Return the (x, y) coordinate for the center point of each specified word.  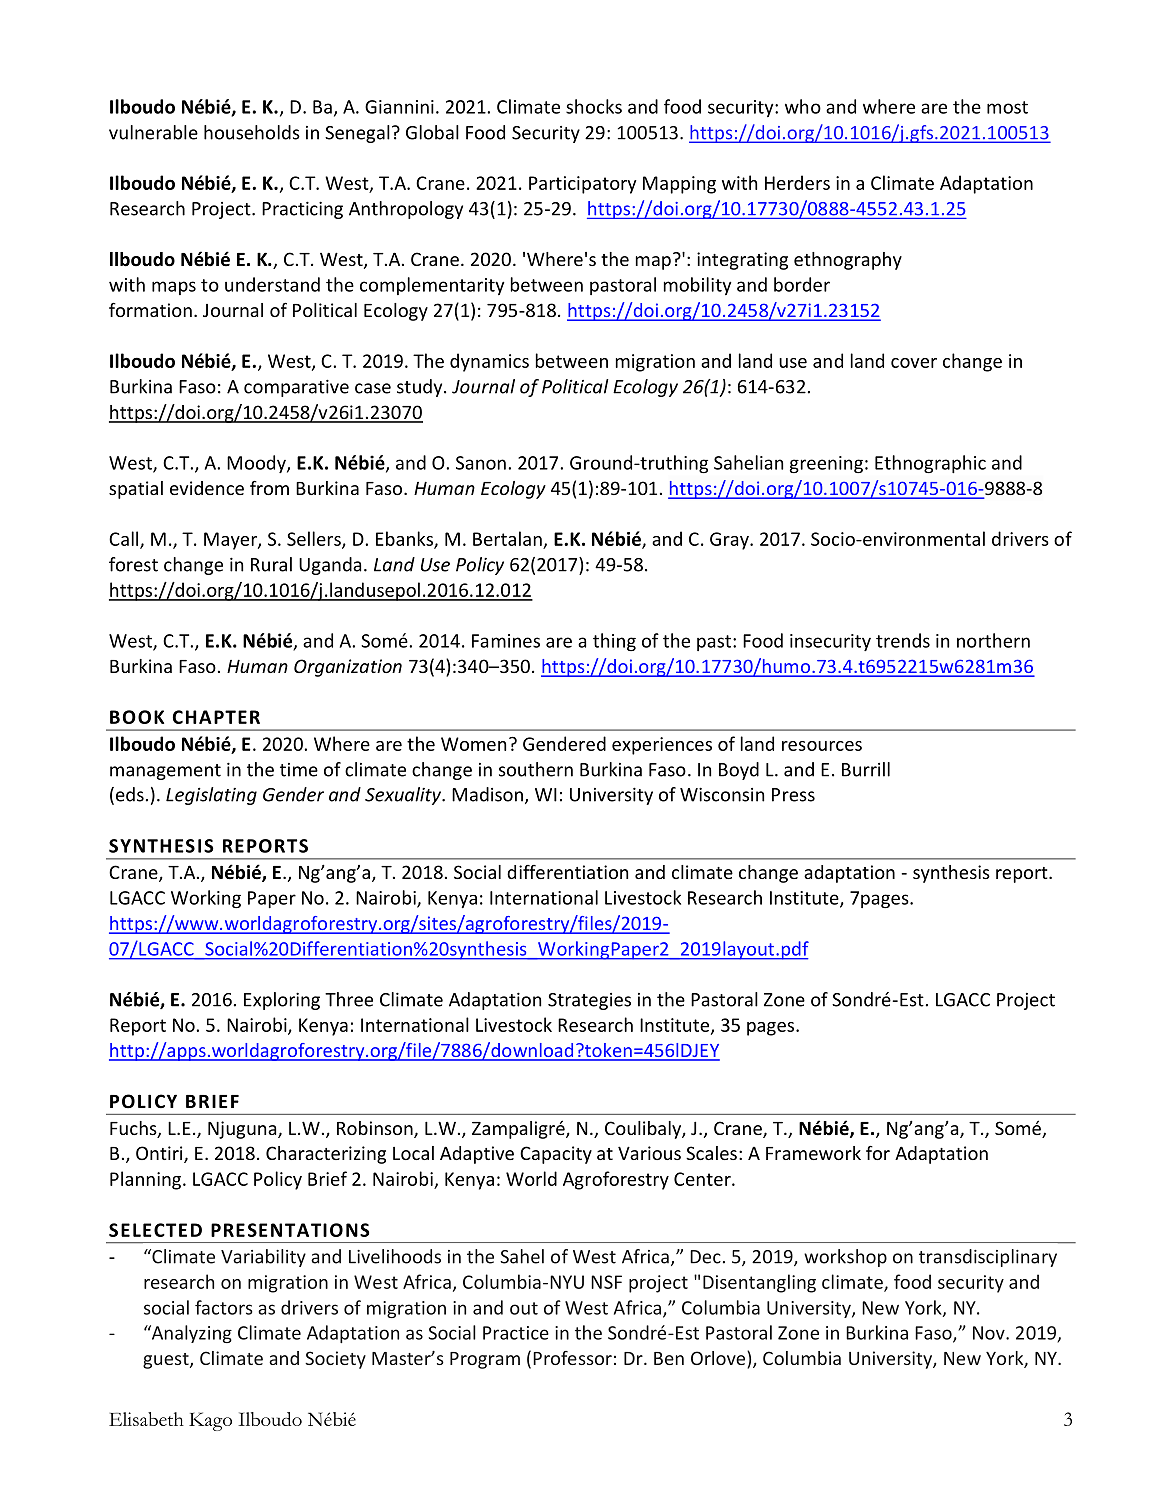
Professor (572, 1358)
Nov (990, 1333)
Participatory (583, 185)
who (803, 106)
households (252, 132)
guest (167, 1361)
